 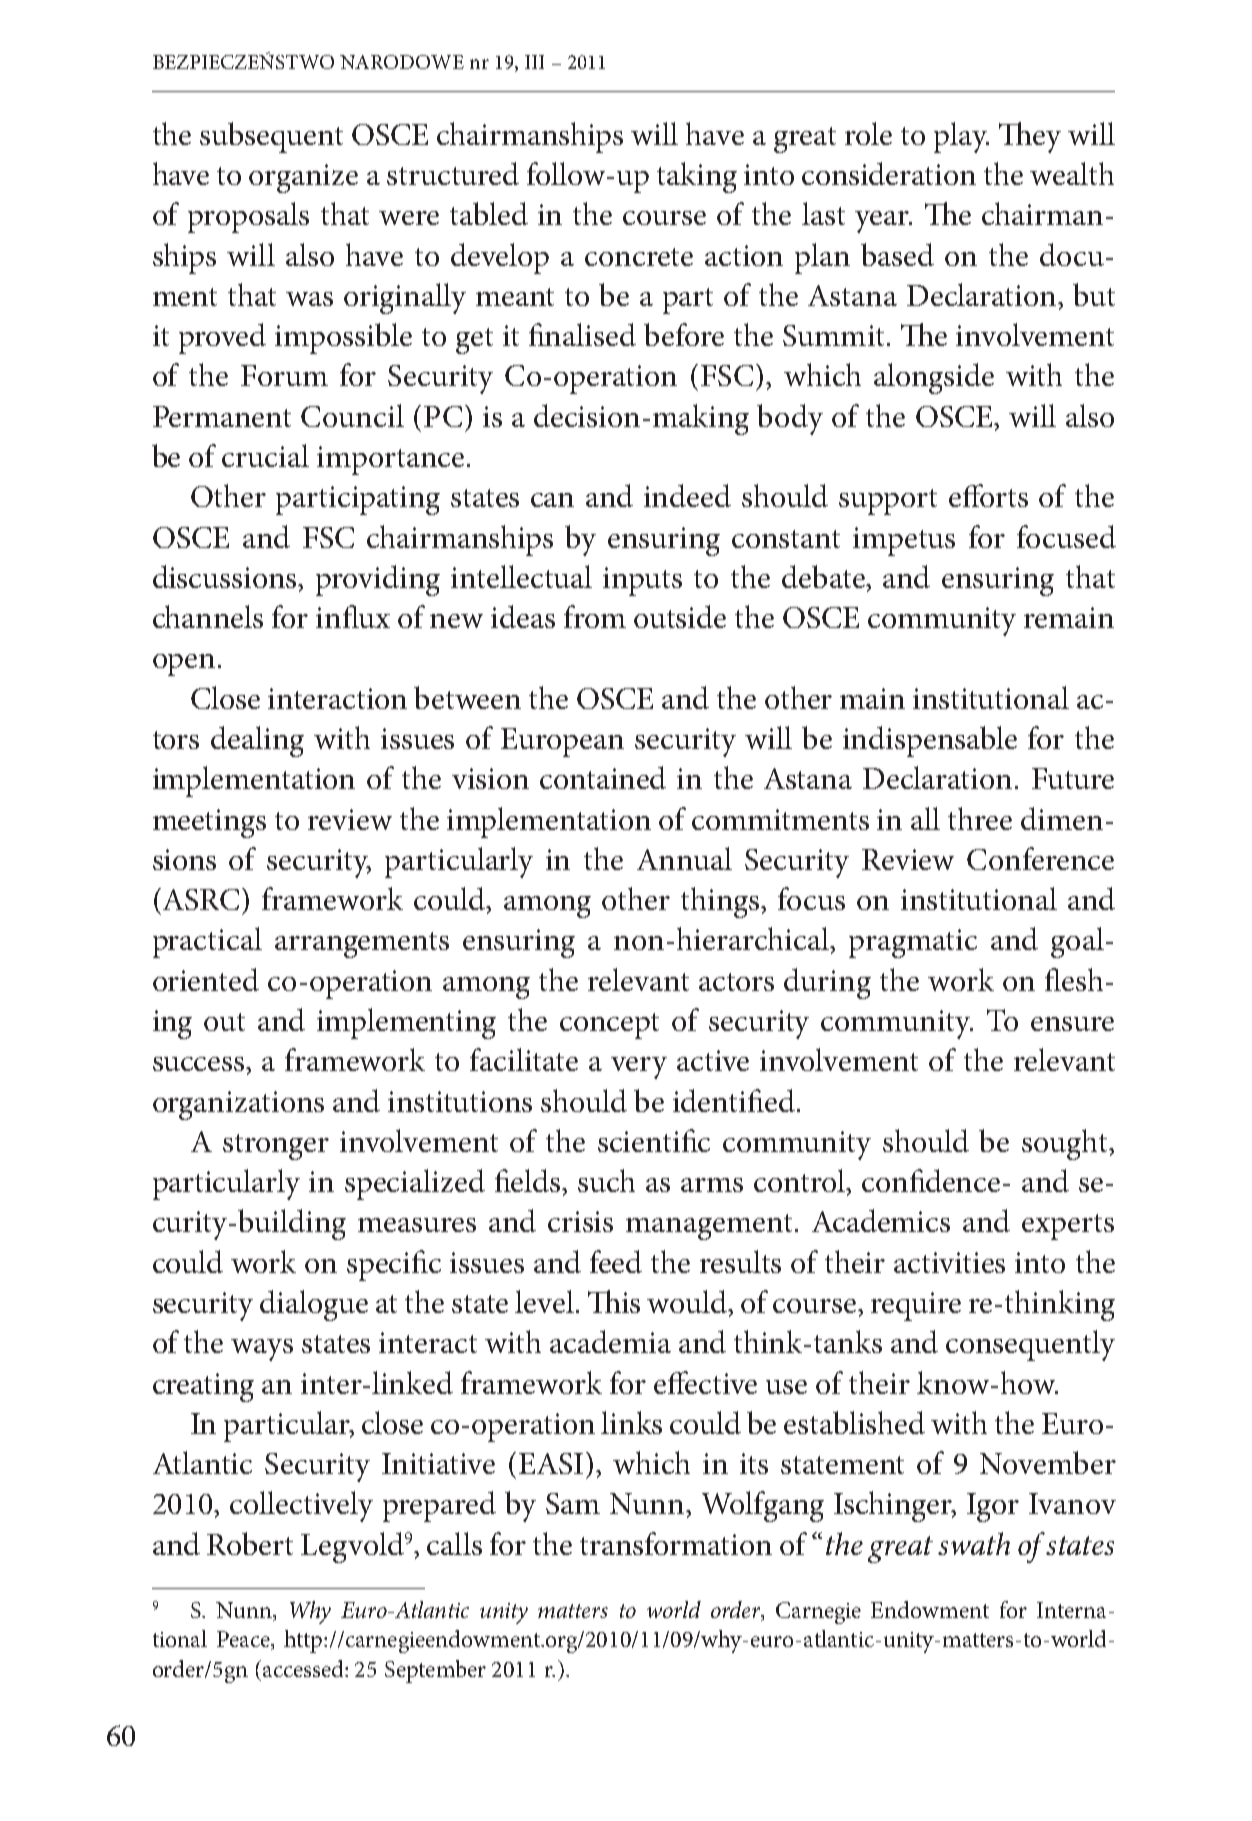 What do you see at coordinates (697, 177) in the screenshot?
I see `taking` at bounding box center [697, 177].
